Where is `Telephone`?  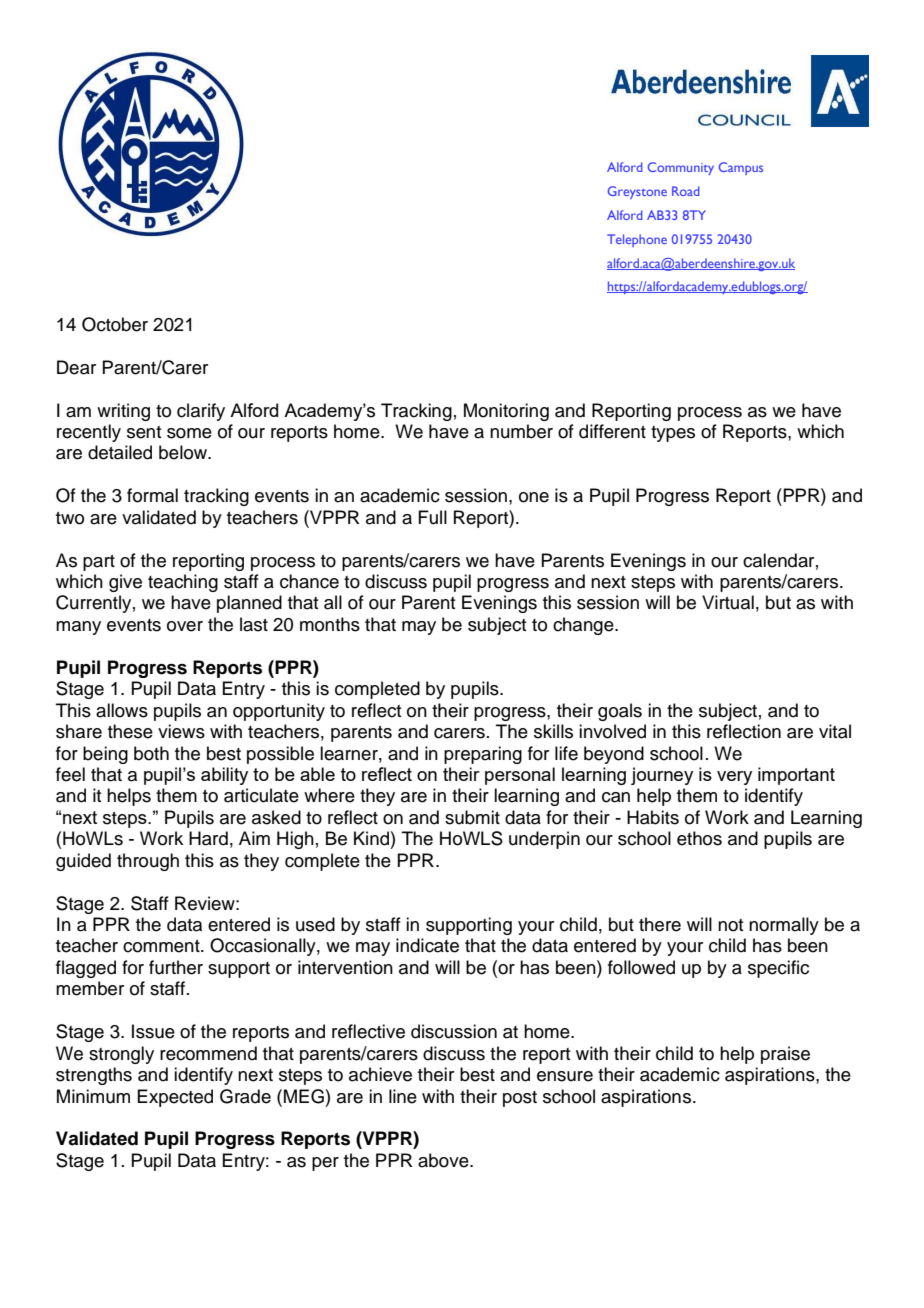 Telephone is located at coordinates (637, 240).
